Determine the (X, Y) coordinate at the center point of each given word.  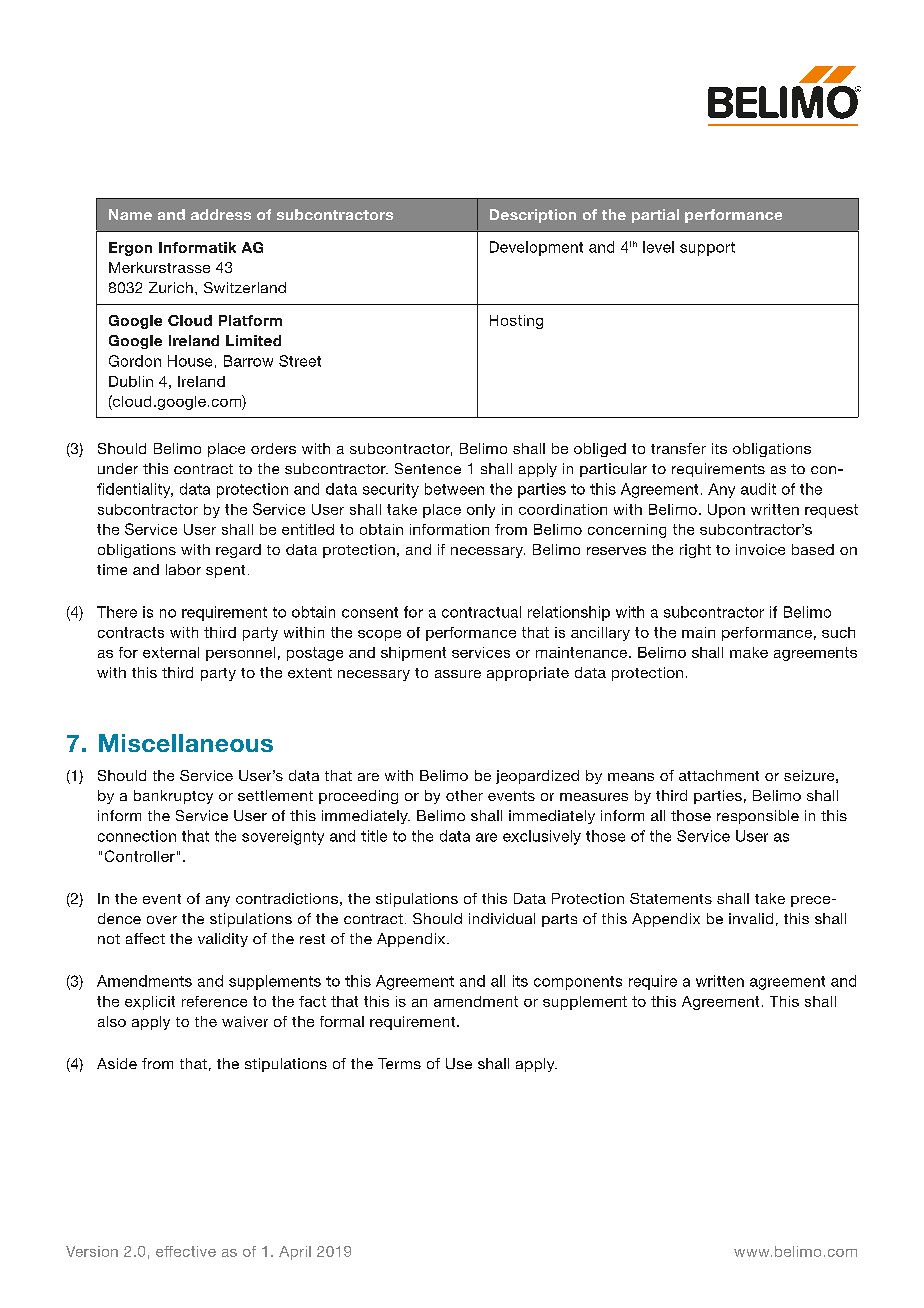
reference (214, 1001)
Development (536, 248)
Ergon (130, 249)
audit (758, 489)
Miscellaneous (186, 743)
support (707, 249)
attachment (719, 775)
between (454, 489)
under (118, 468)
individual (502, 918)
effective (186, 1251)
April (295, 1253)
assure (458, 674)
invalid (751, 918)
